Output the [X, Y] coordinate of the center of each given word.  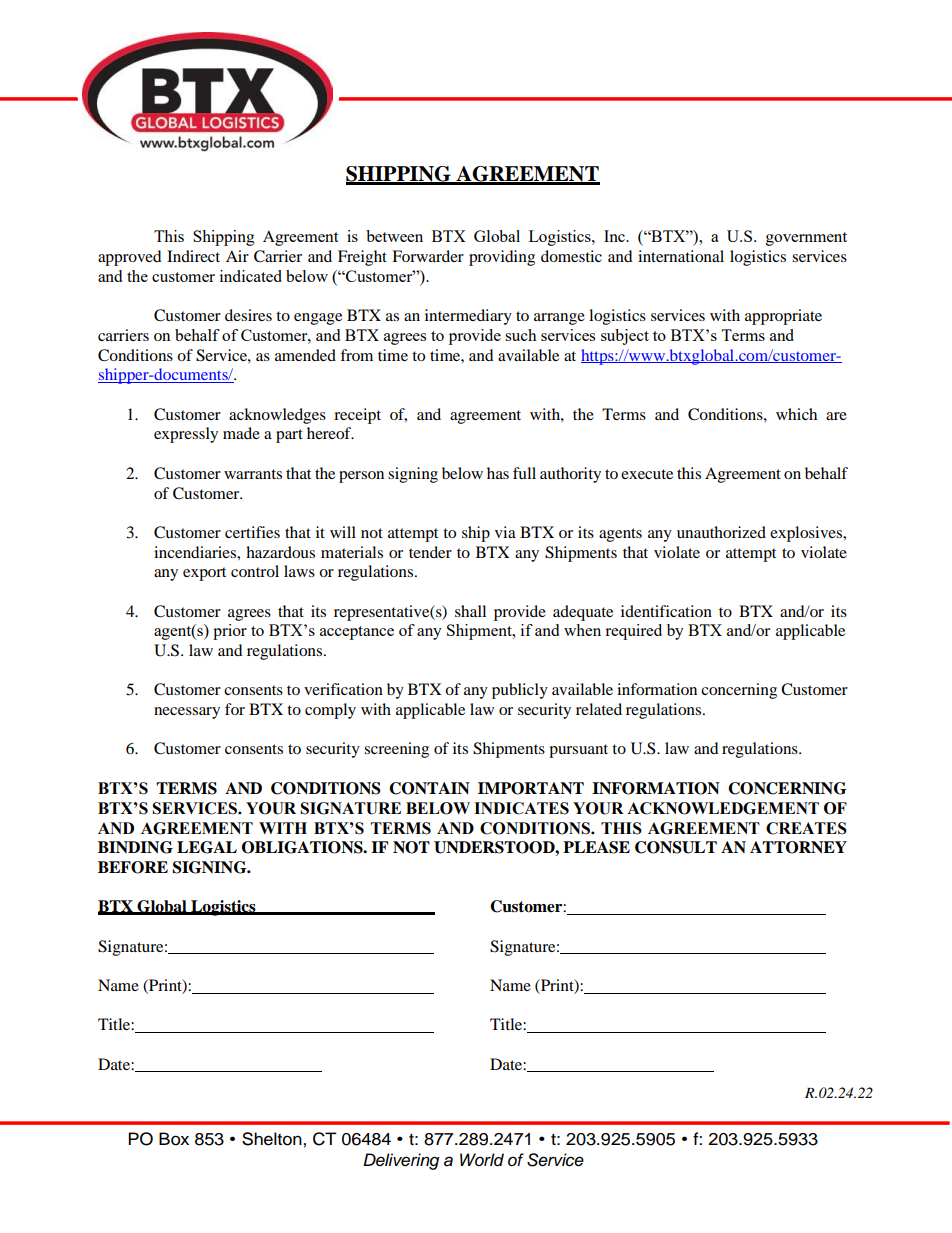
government [806, 239]
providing [502, 258]
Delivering [401, 1161]
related [599, 709]
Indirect [193, 256]
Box [174, 1139]
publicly [520, 691]
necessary [187, 713]
